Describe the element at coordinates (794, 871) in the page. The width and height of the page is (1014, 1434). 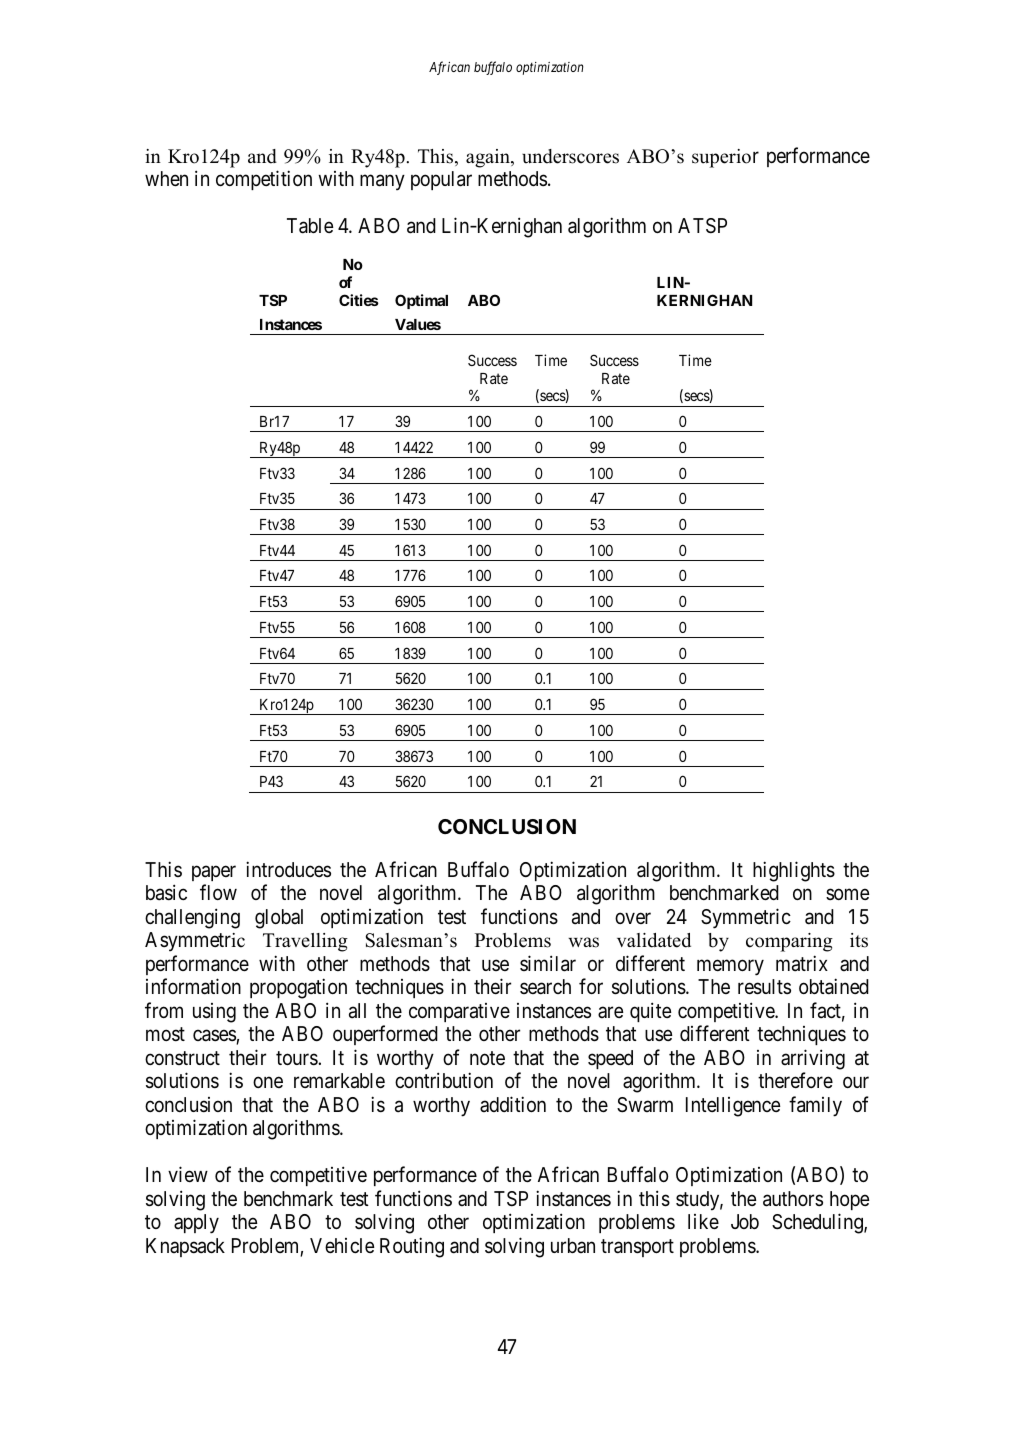
I see `highlights` at that location.
